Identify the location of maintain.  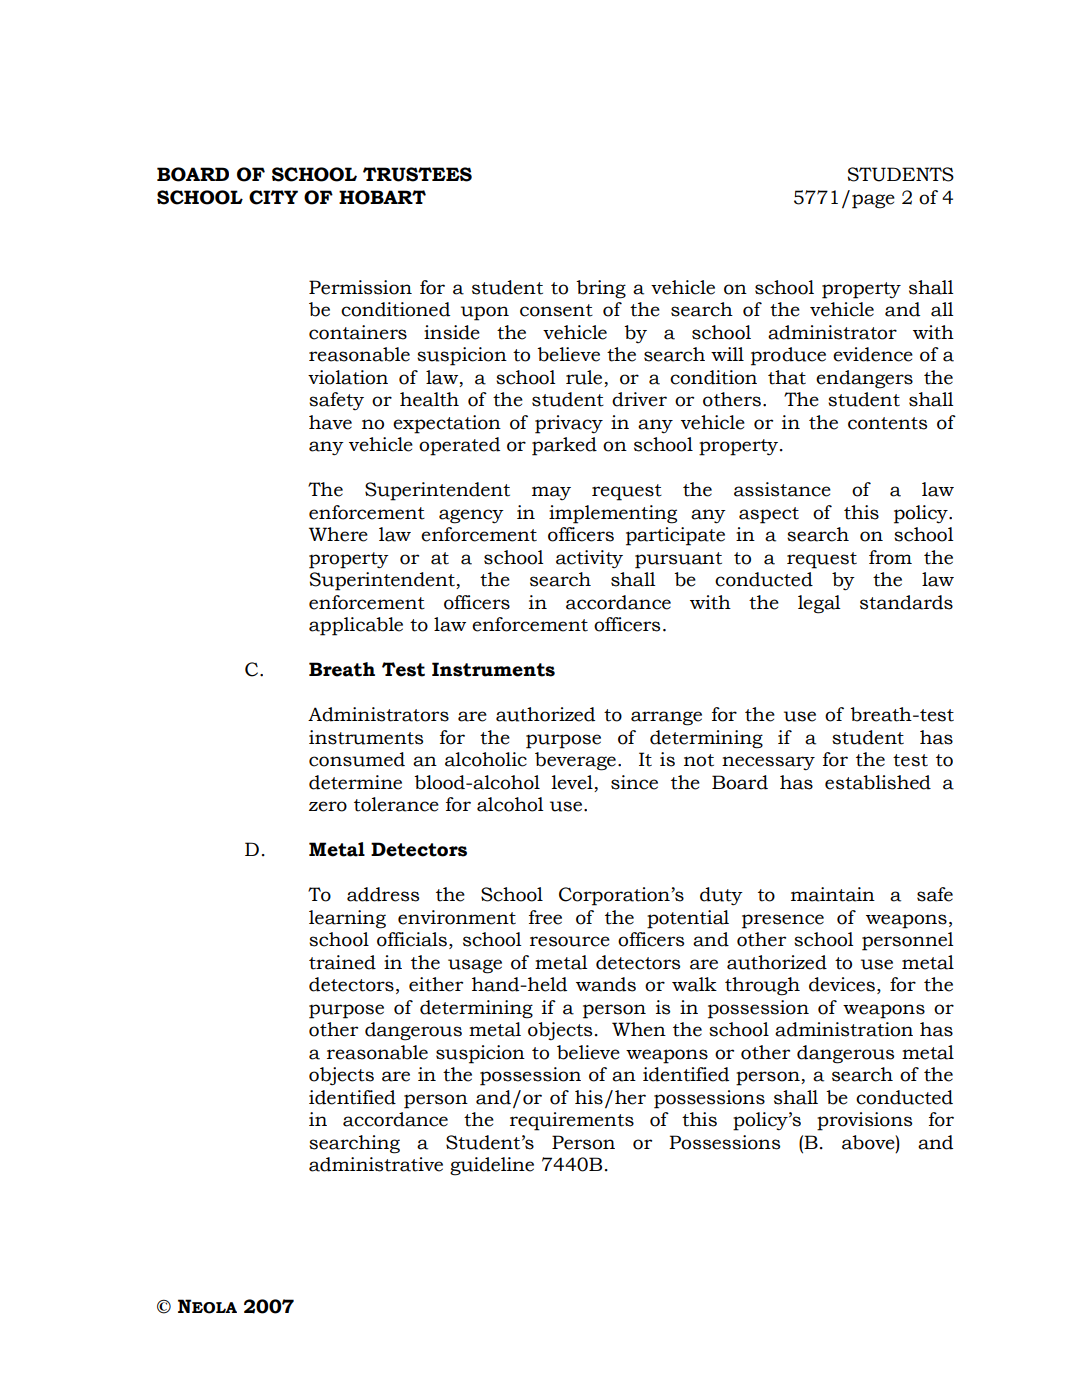
(833, 894).
